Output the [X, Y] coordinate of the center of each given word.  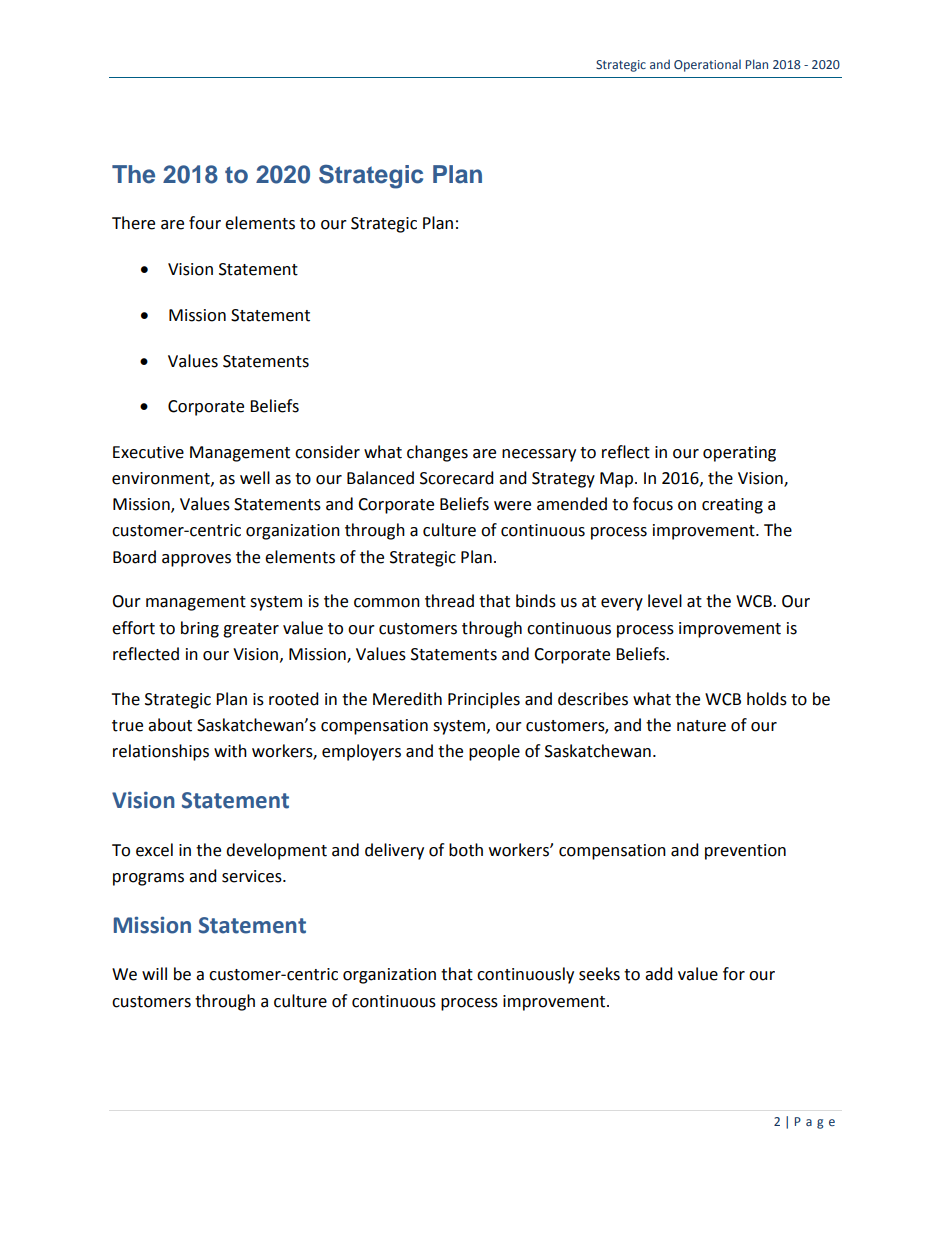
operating [739, 454]
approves [196, 560]
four [205, 223]
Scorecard [457, 478]
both [466, 850]
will [154, 973]
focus [653, 504]
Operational [707, 65]
